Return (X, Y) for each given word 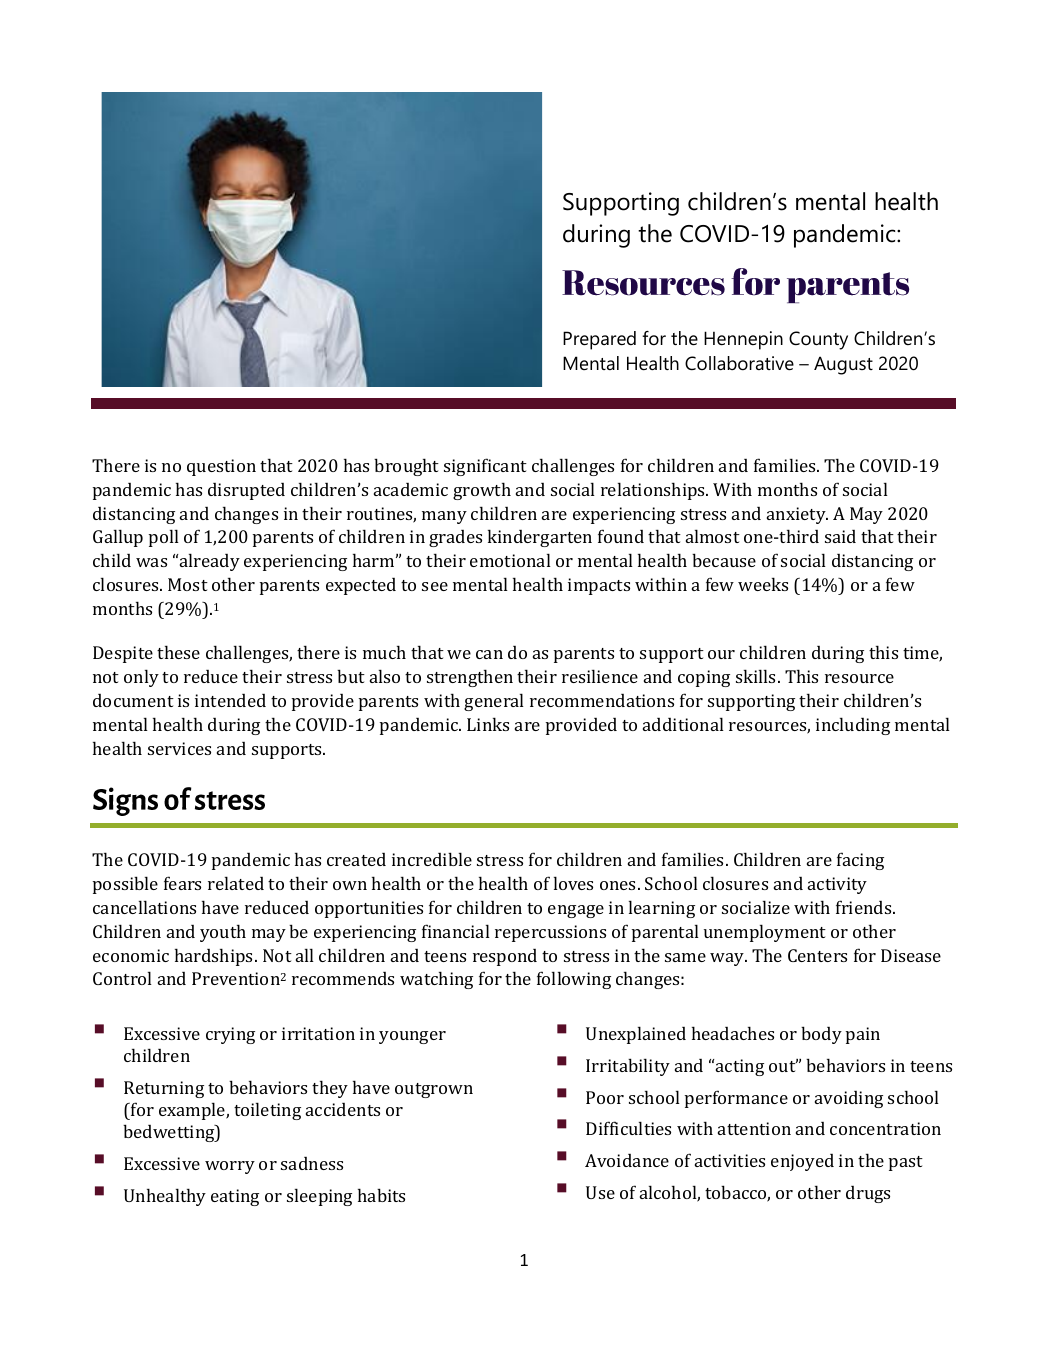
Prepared (599, 340)
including (853, 726)
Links (488, 724)
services (179, 748)
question (221, 467)
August (843, 365)
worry (230, 1167)
